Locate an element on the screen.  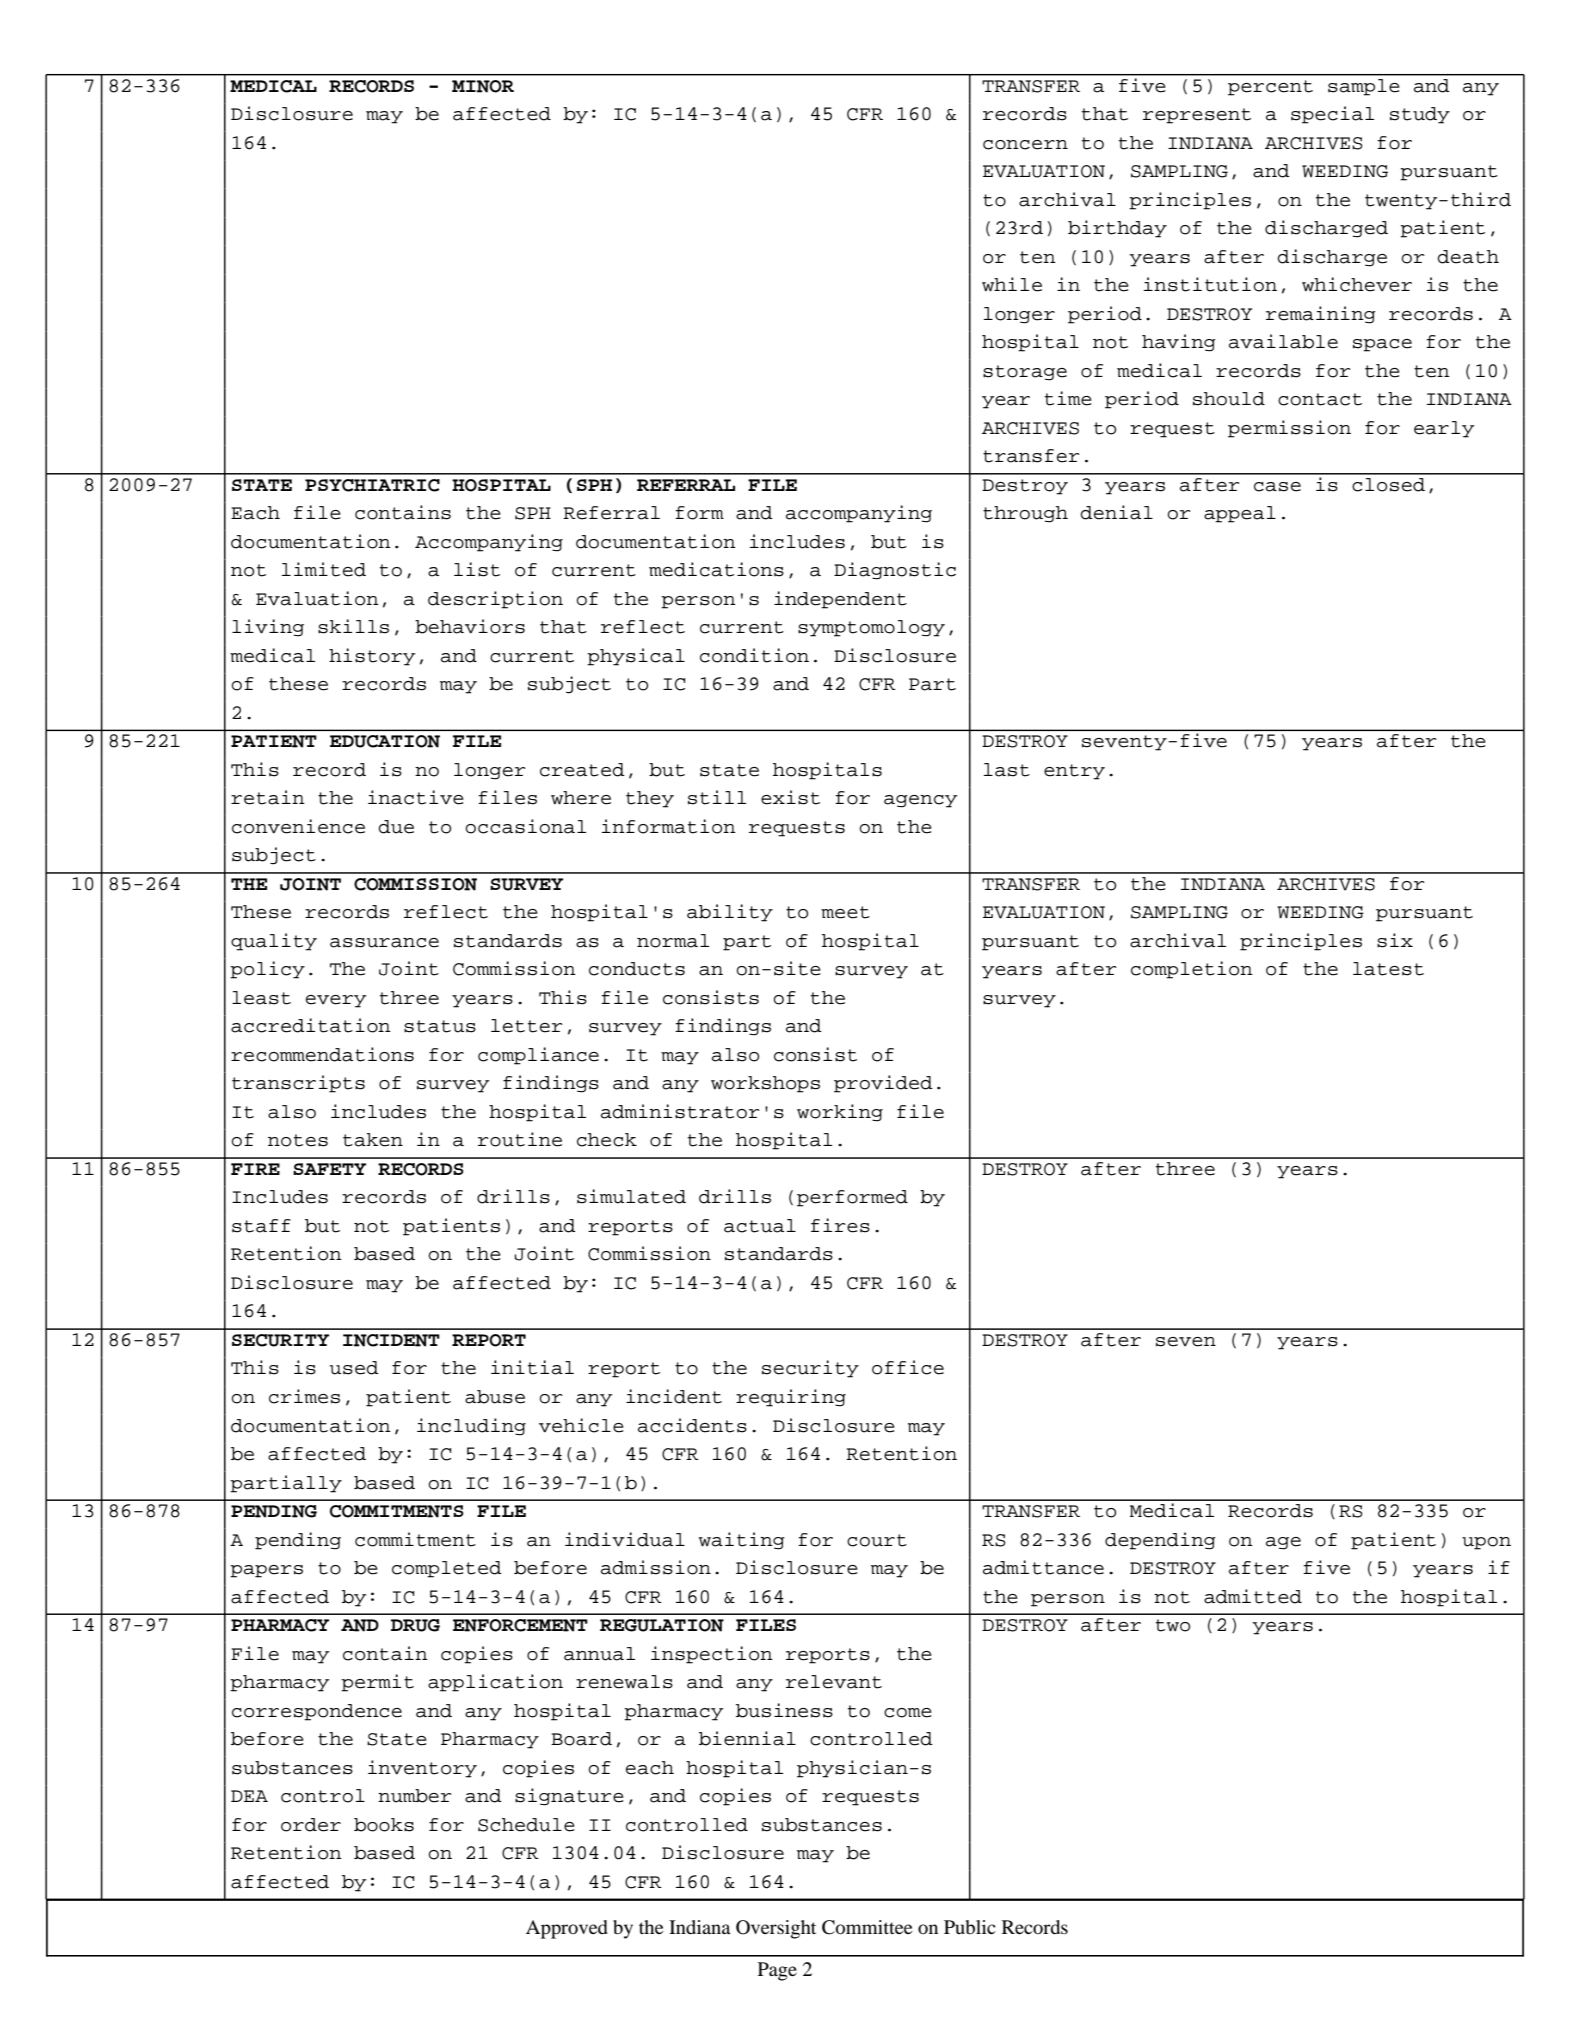
case is located at coordinates (1277, 487).
